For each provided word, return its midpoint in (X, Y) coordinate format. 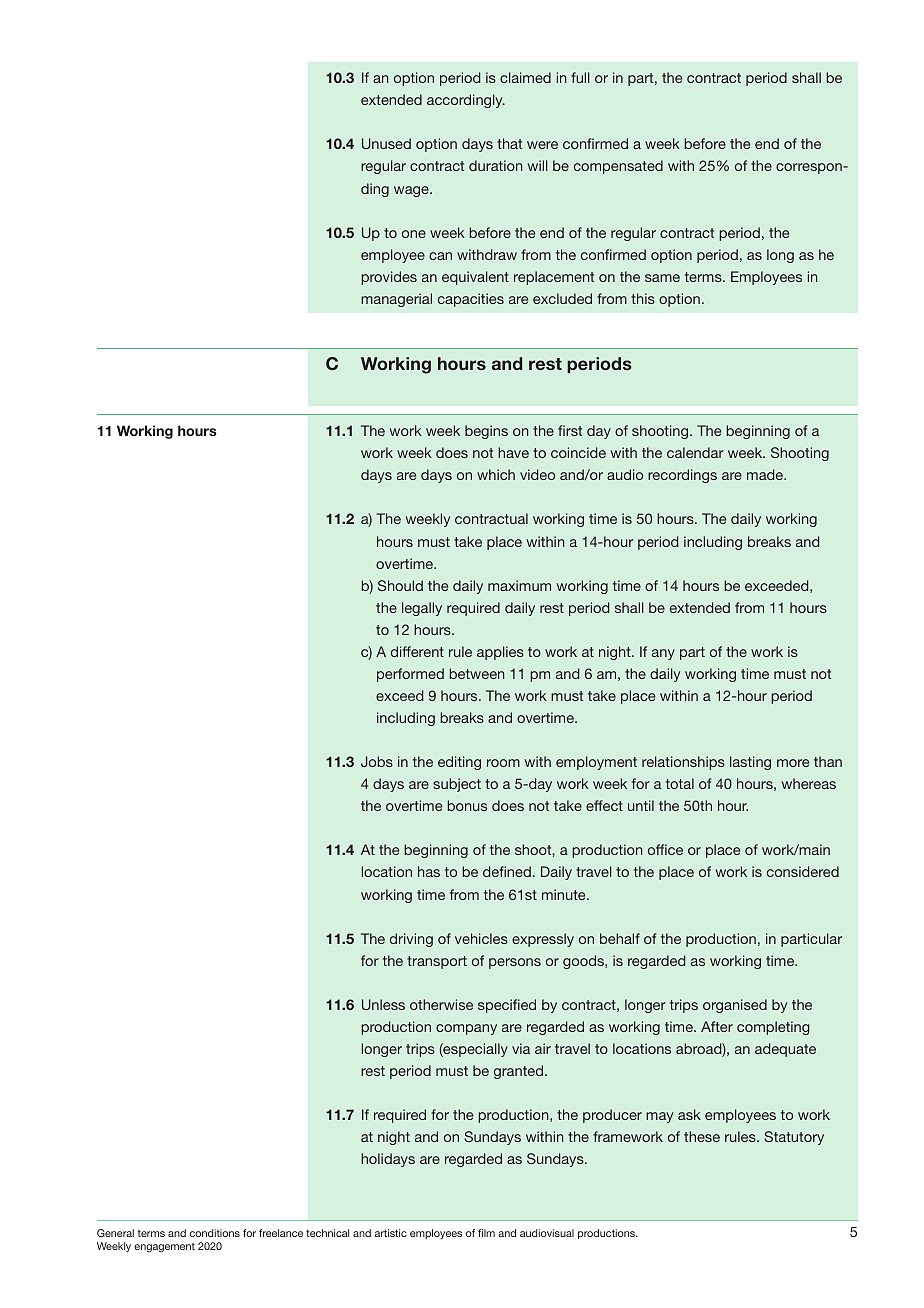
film (486, 1233)
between (476, 673)
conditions (215, 1233)
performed (410, 675)
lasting (750, 763)
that (509, 143)
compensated (618, 167)
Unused (386, 143)
